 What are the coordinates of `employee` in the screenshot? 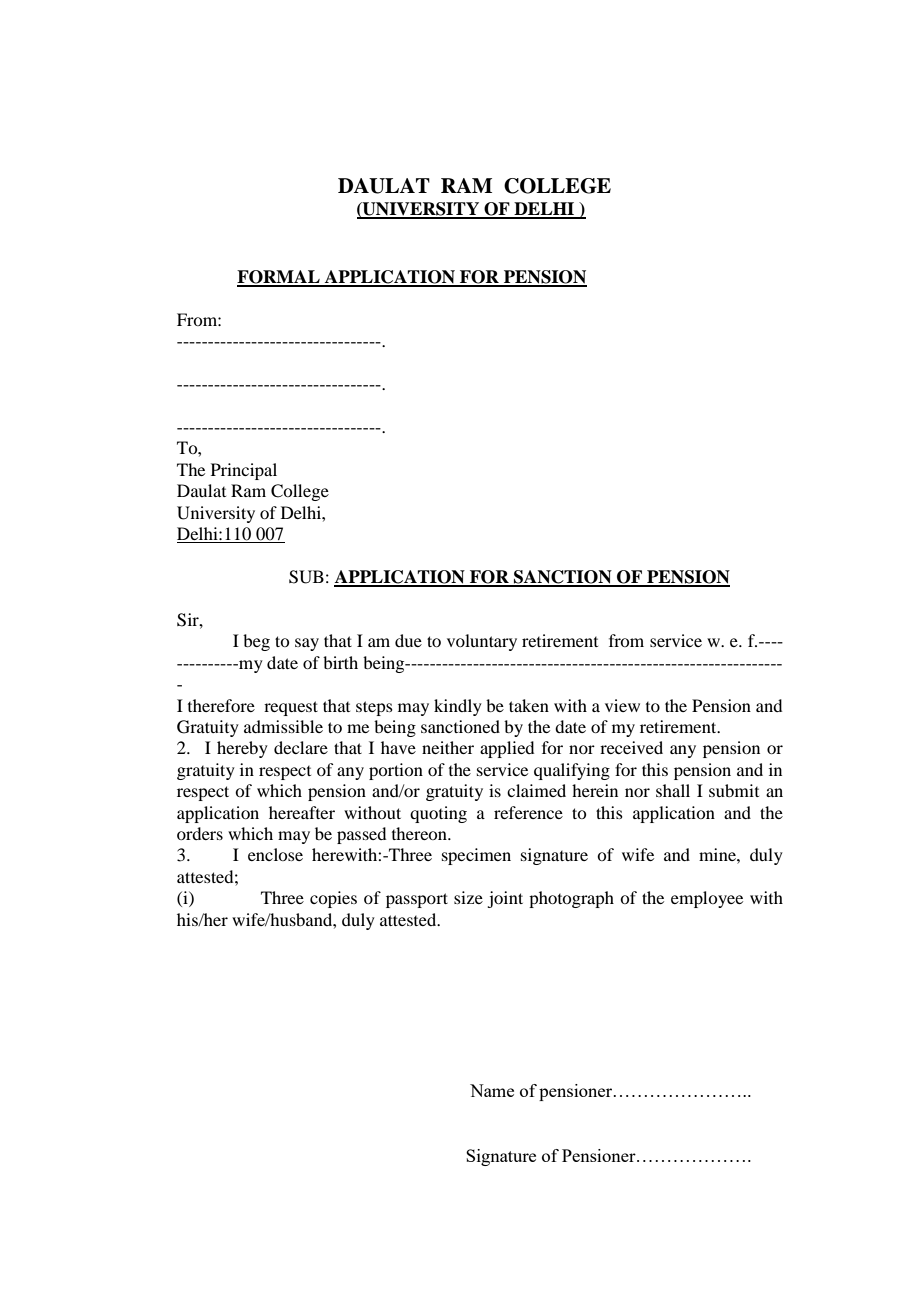 It's located at (707, 899).
